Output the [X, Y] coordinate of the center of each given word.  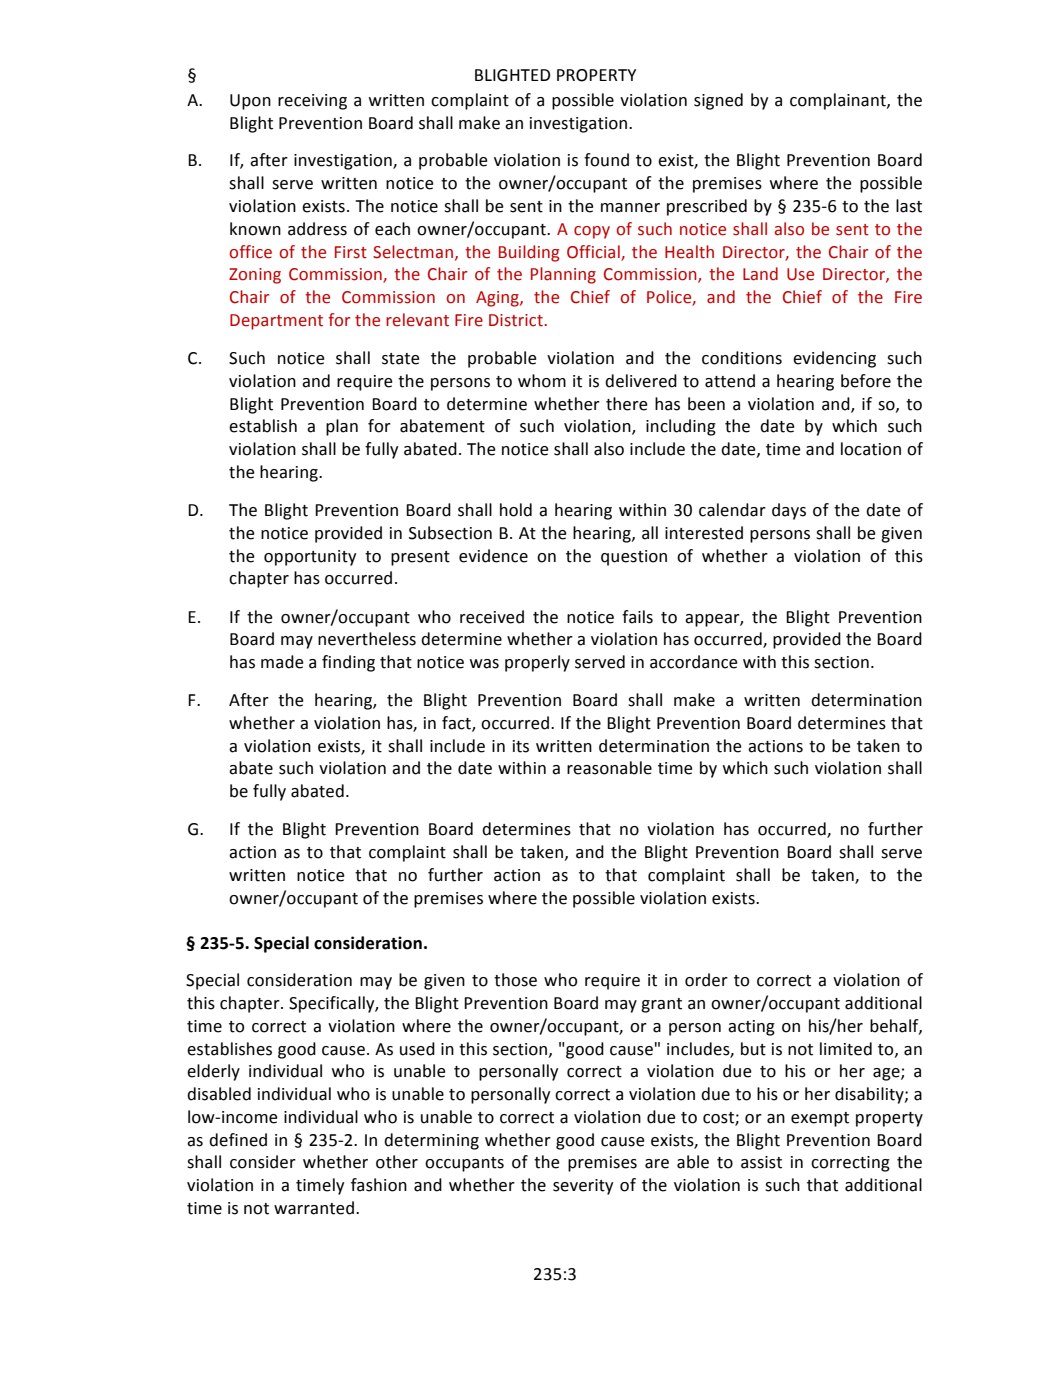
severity [583, 1187]
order [706, 980]
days [789, 511]
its [521, 746]
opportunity [310, 558]
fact [457, 724]
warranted [314, 1208]
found [606, 160]
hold [516, 510]
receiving [312, 102]
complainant [839, 101]
